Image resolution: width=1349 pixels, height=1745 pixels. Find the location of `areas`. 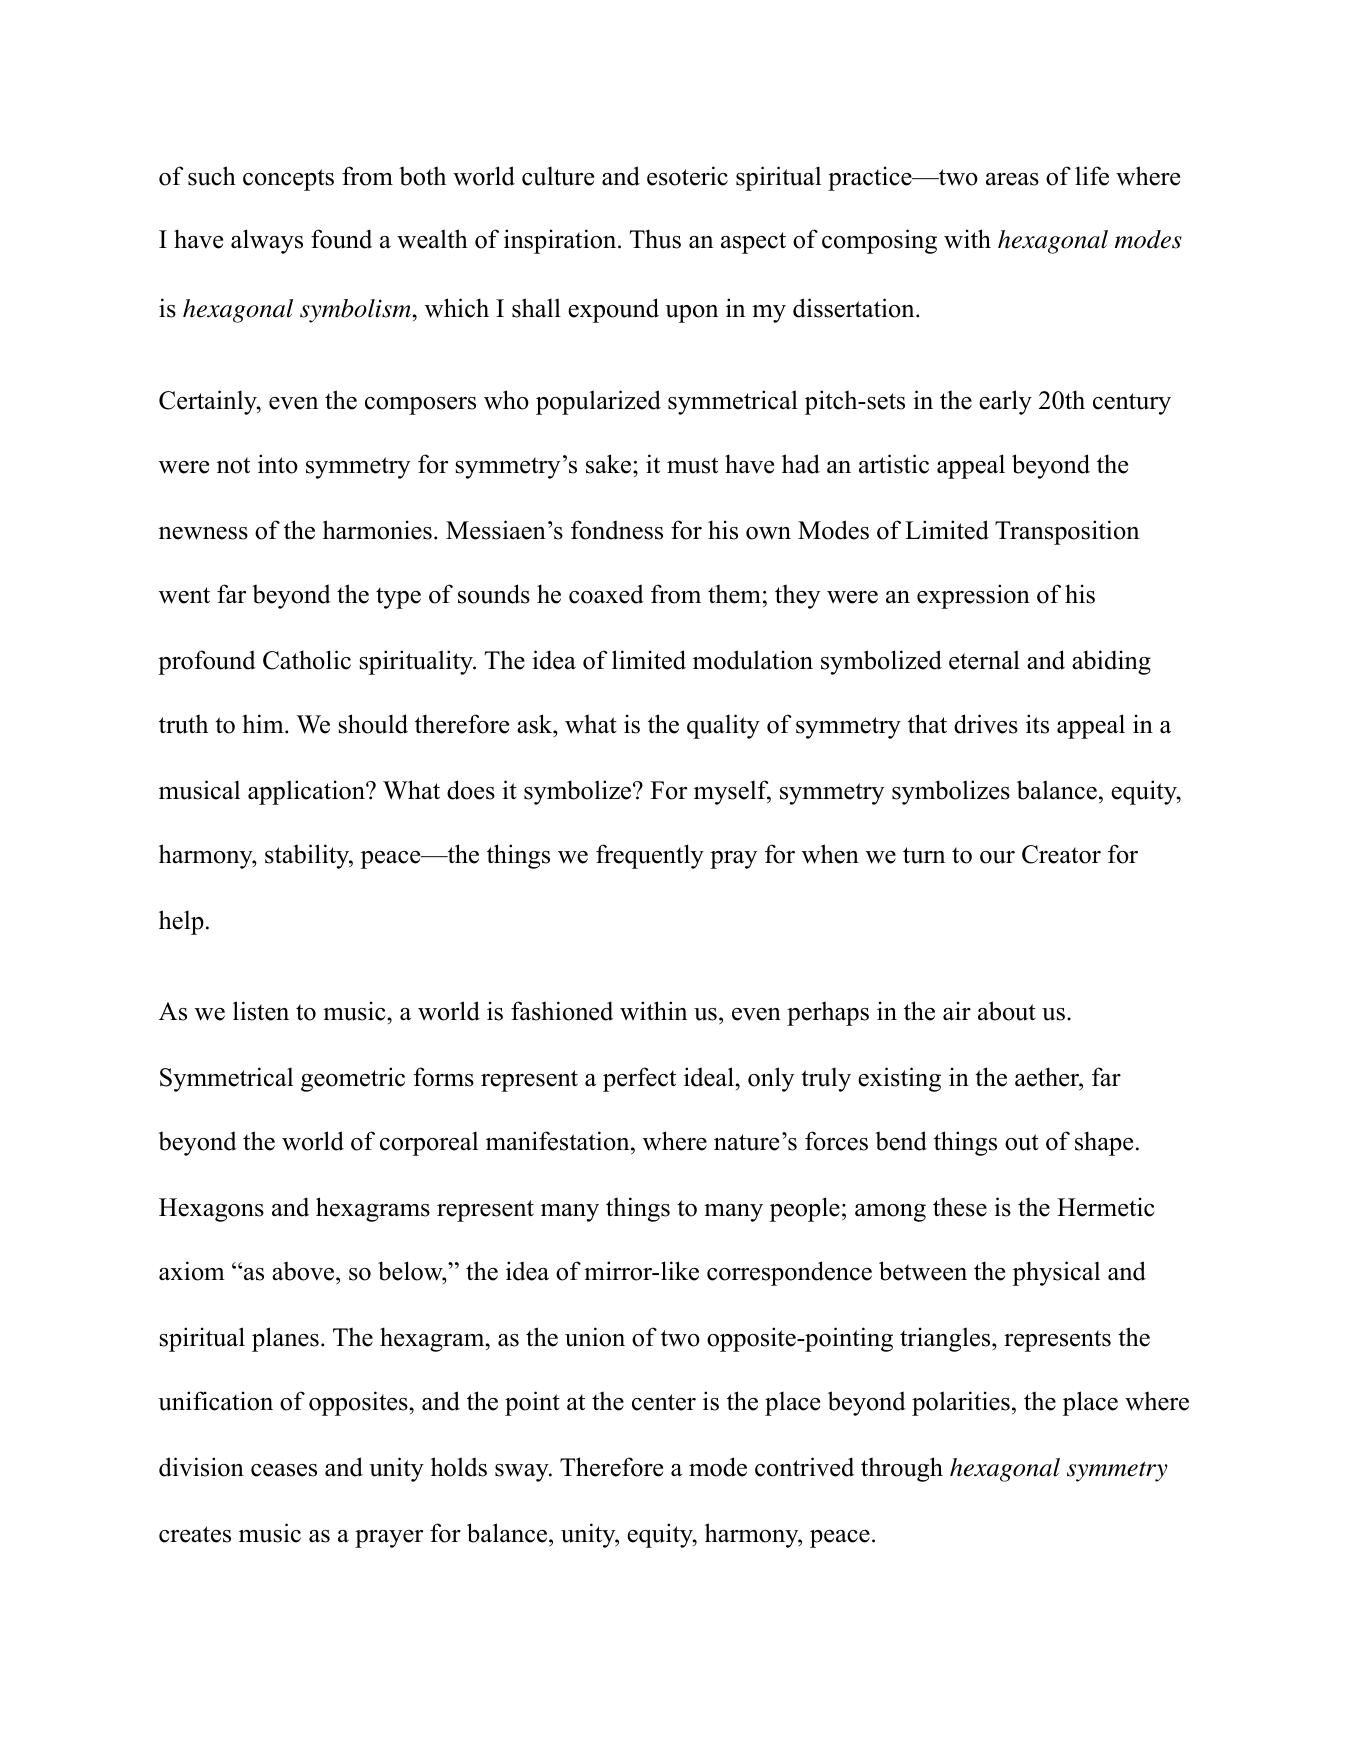

areas is located at coordinates (1012, 179).
